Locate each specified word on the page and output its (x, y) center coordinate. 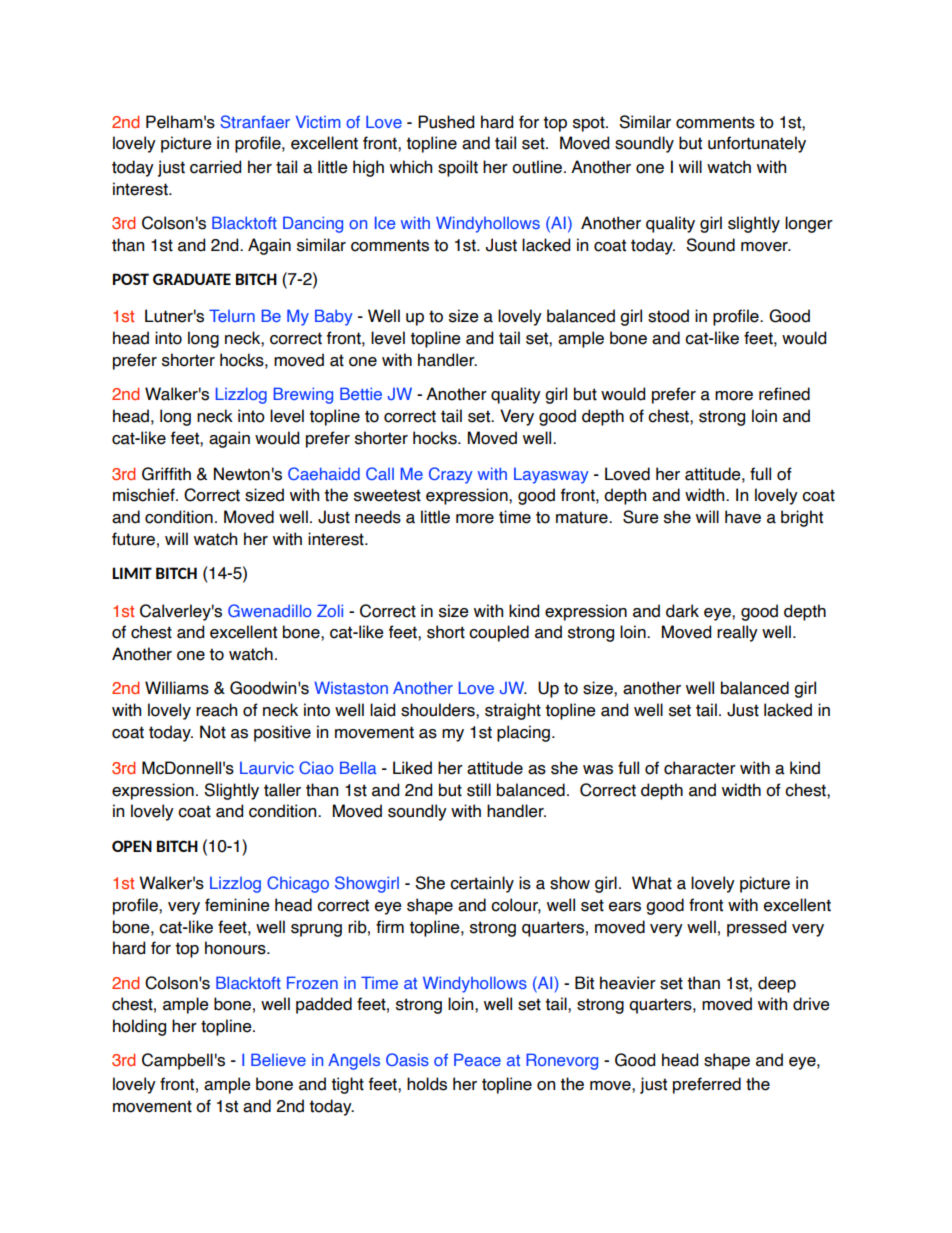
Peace (477, 1059)
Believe (278, 1059)
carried (215, 167)
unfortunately (757, 144)
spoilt (458, 168)
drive (811, 1004)
